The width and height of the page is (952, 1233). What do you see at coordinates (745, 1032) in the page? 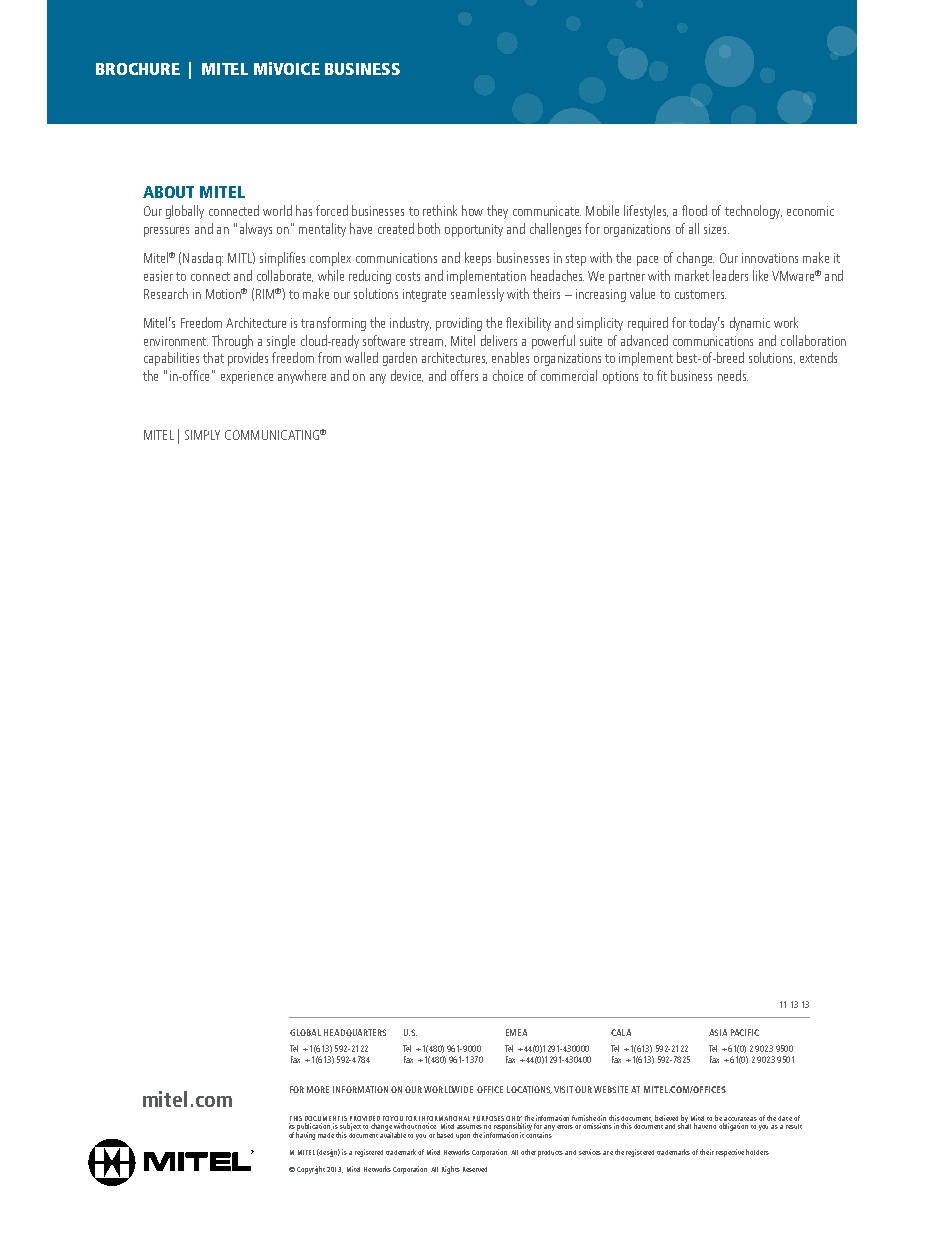
I see `PACIFIC` at bounding box center [745, 1032].
